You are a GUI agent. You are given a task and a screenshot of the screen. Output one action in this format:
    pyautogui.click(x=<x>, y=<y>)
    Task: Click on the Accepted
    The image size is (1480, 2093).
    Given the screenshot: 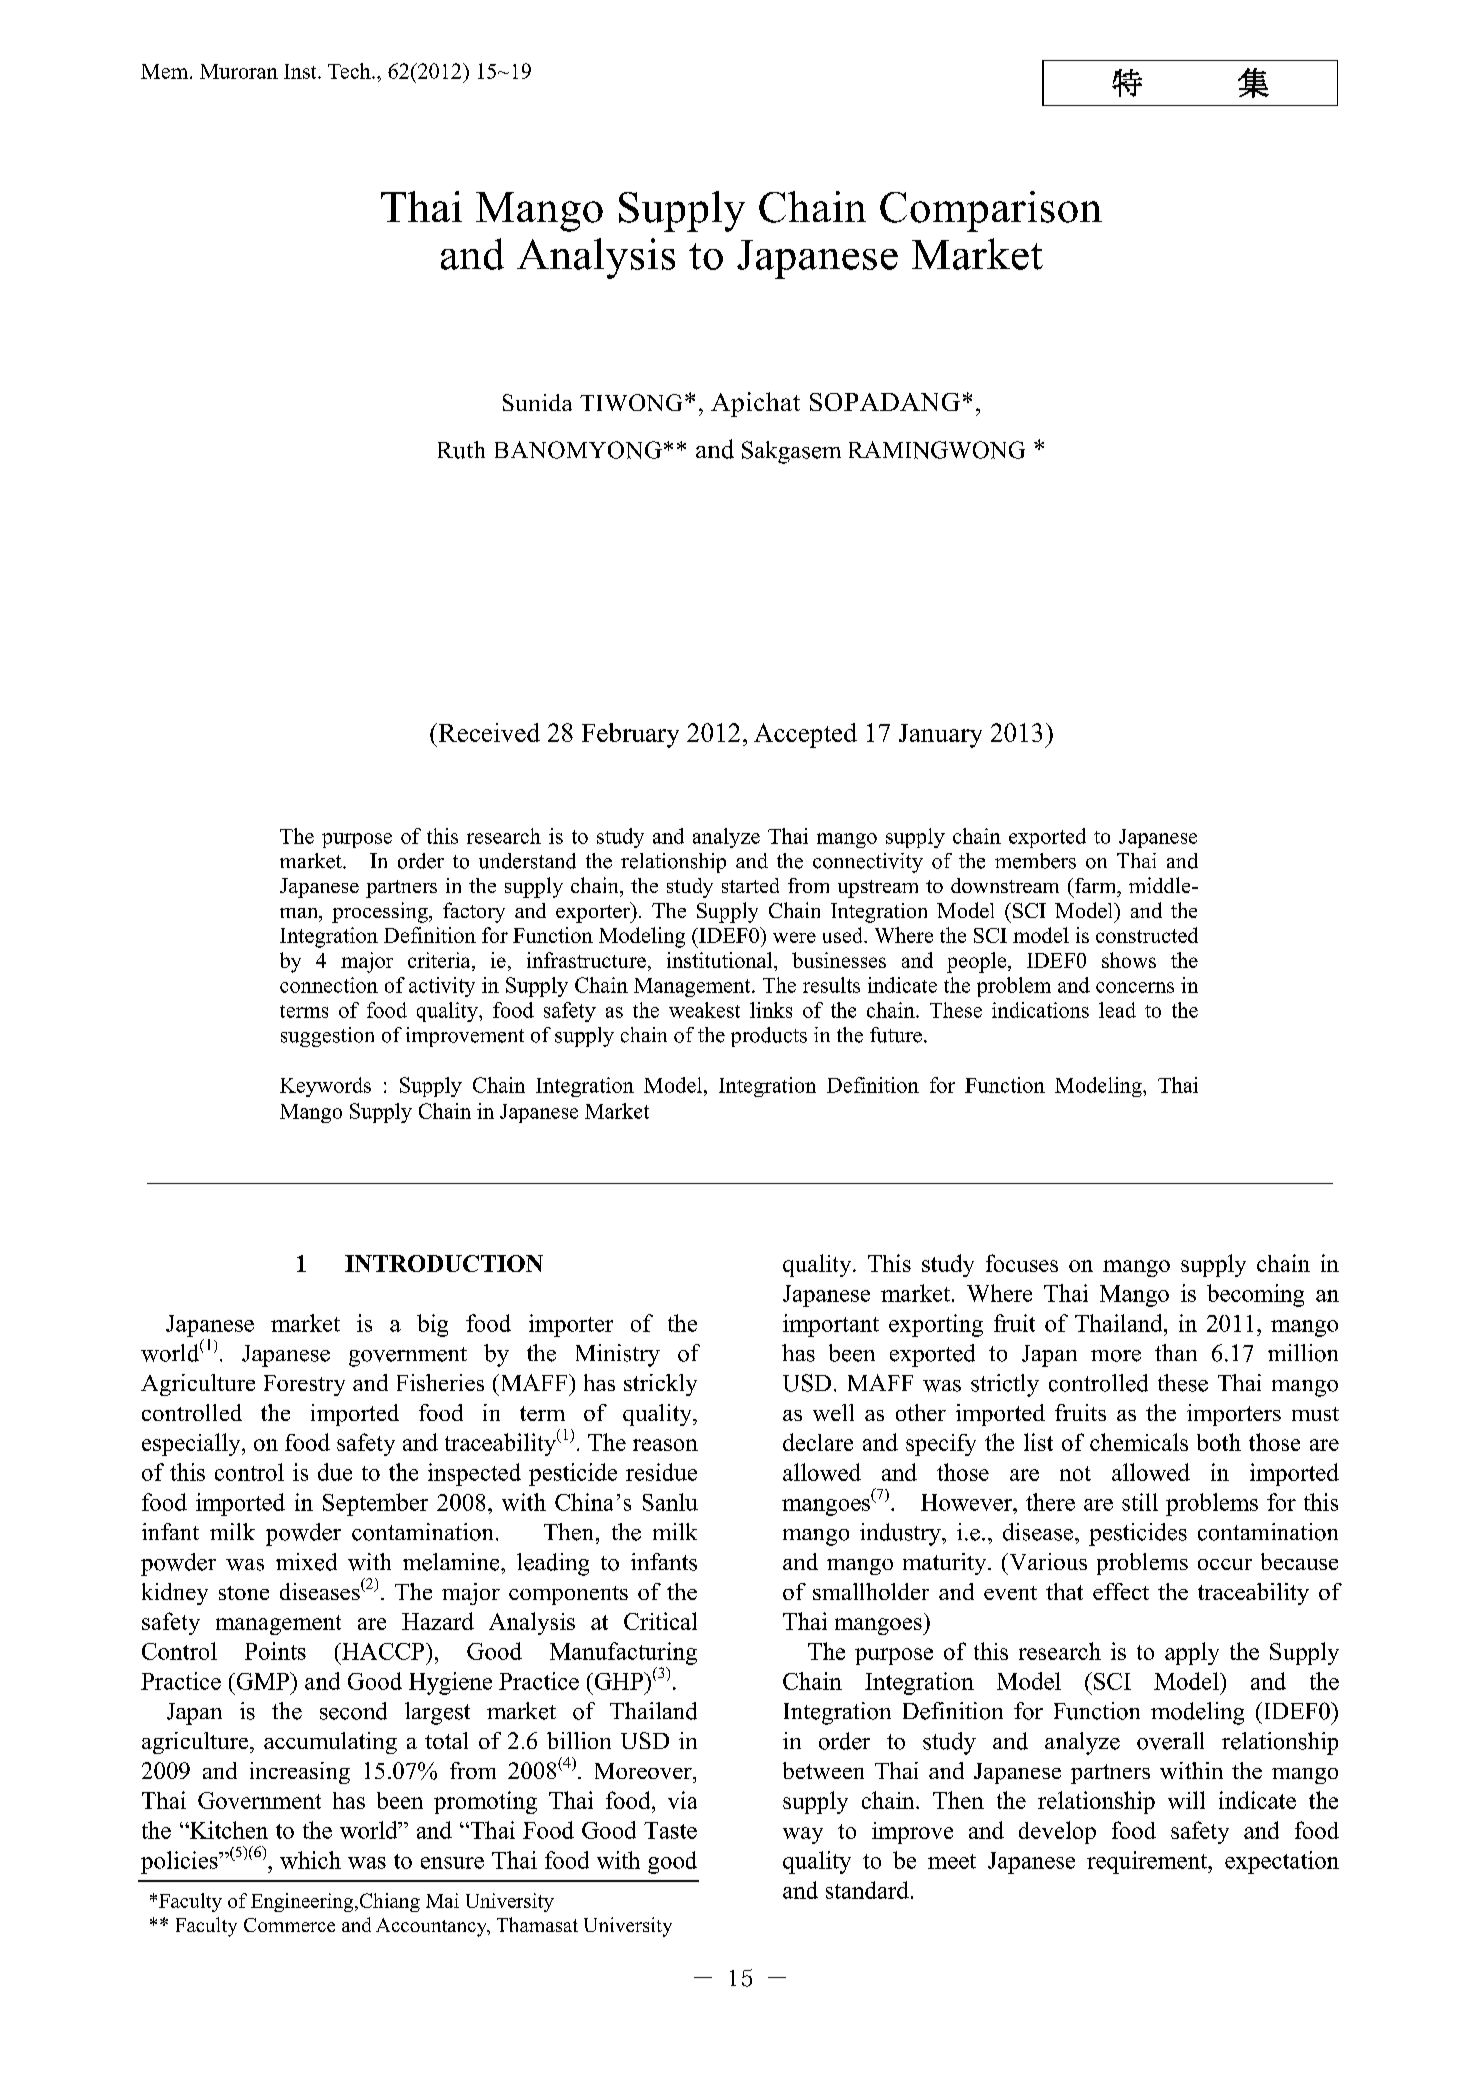 What is the action you would take?
    pyautogui.click(x=805, y=735)
